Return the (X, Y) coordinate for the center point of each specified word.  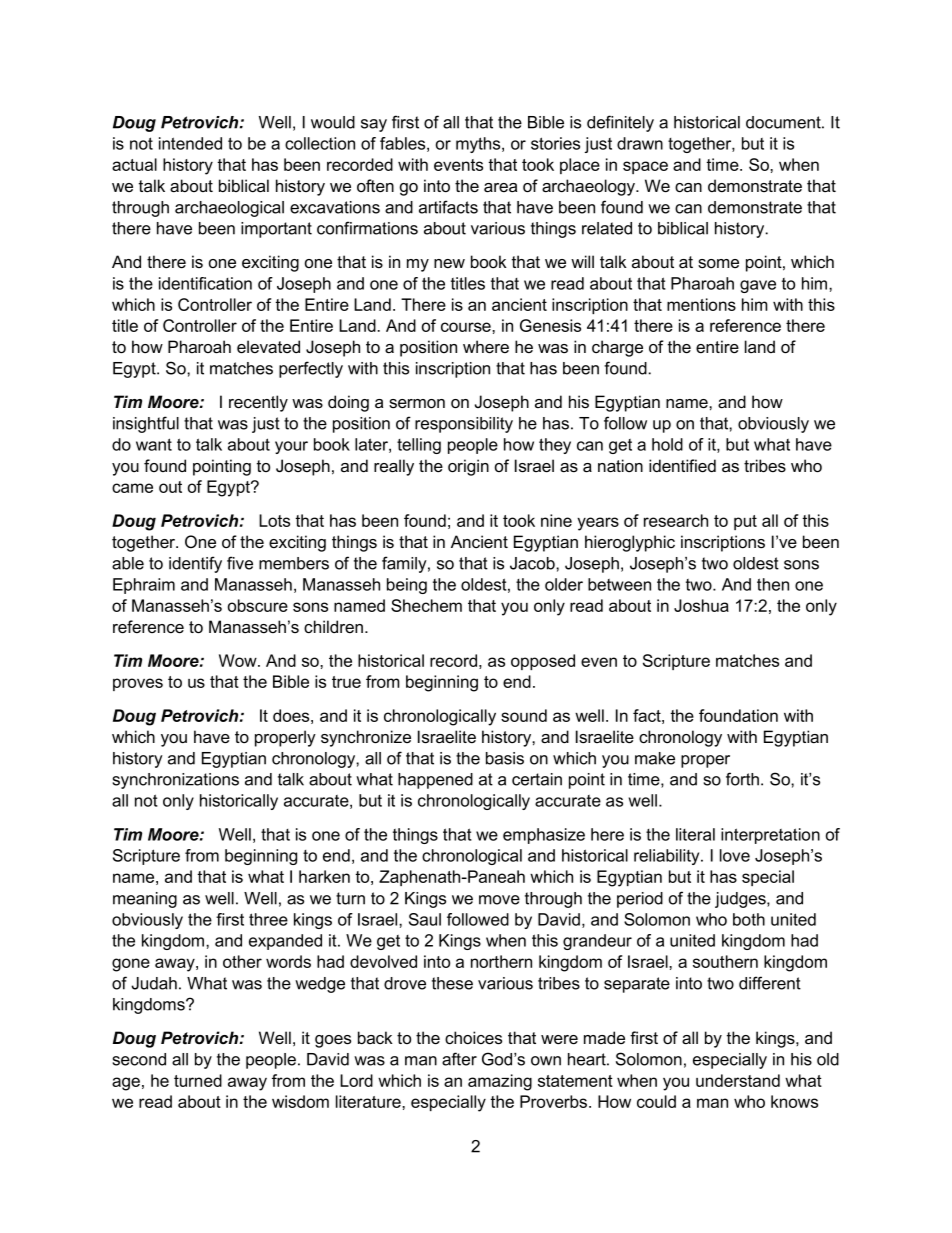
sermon (417, 404)
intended (190, 143)
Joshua (701, 605)
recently (258, 403)
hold (667, 444)
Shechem (426, 605)
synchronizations (175, 781)
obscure (258, 605)
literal (695, 834)
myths (479, 145)
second (139, 1059)
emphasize (544, 836)
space (645, 167)
